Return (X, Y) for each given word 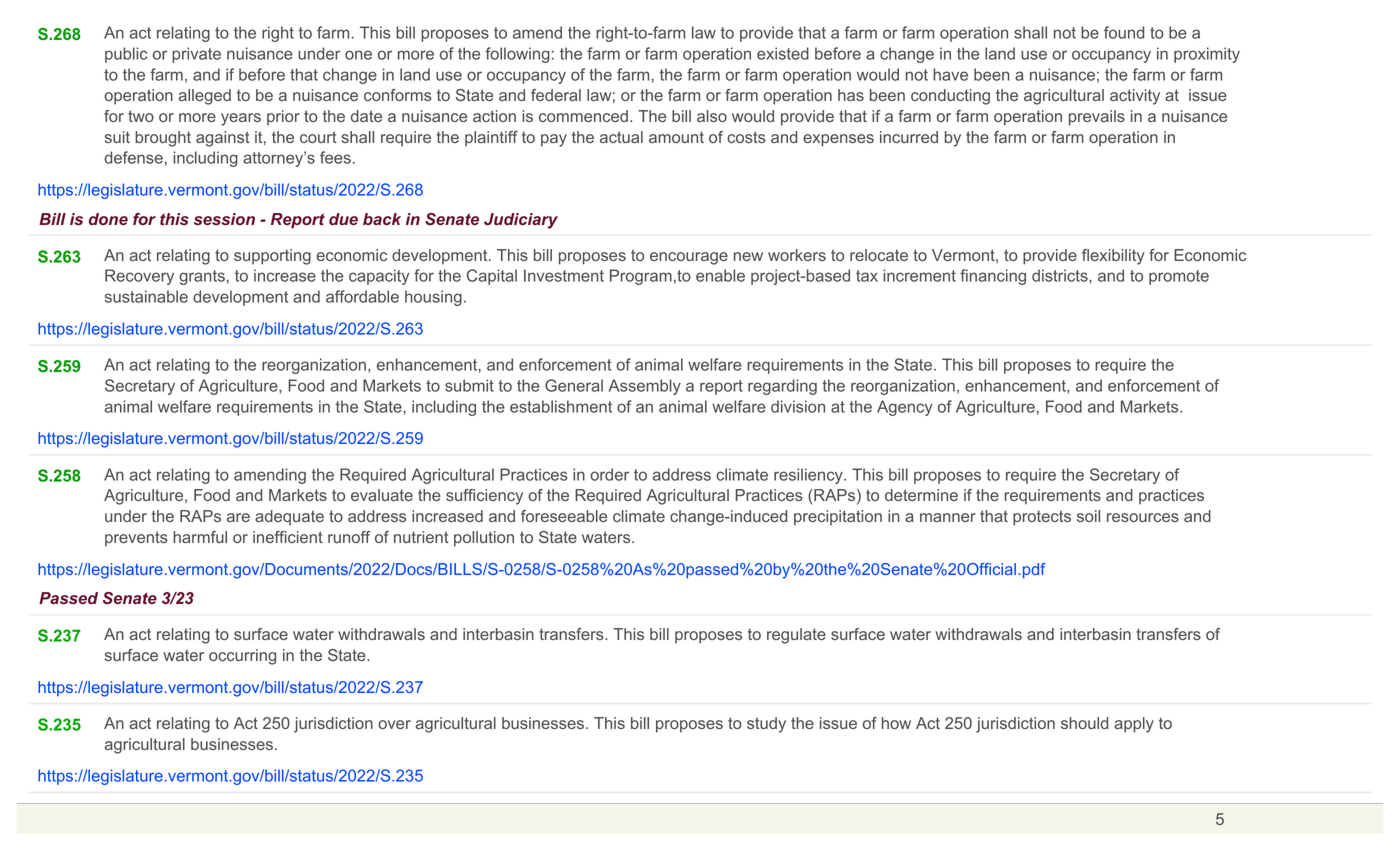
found (1124, 32)
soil (1088, 516)
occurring (242, 657)
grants (202, 277)
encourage (689, 258)
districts (1061, 276)
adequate (289, 518)
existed (783, 53)
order (609, 474)
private (196, 55)
